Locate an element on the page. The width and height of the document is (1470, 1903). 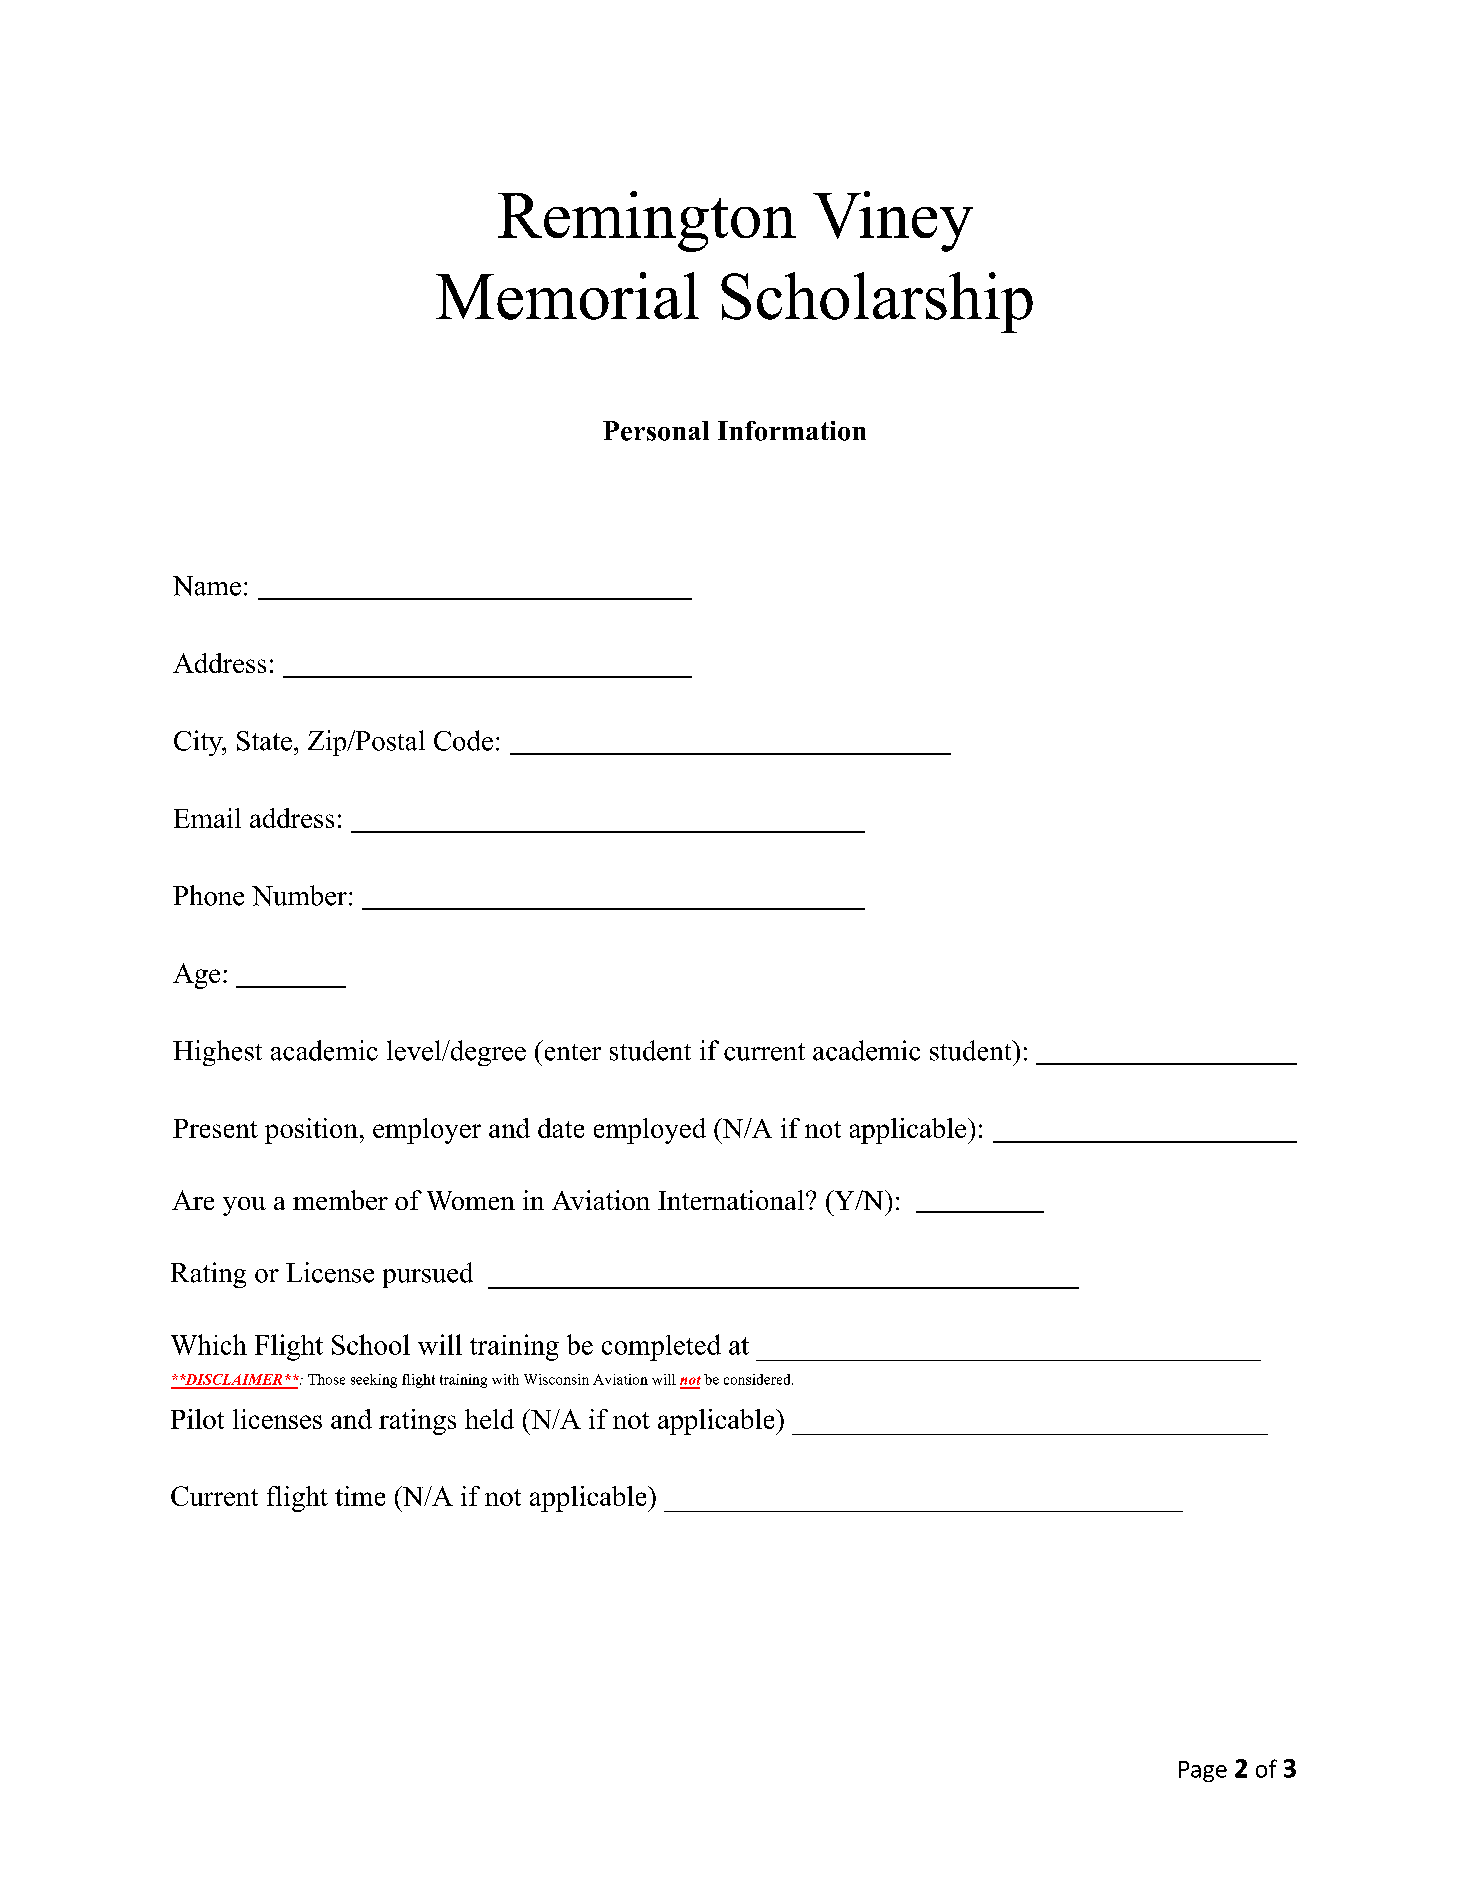
Memorial is located at coordinates (567, 296).
